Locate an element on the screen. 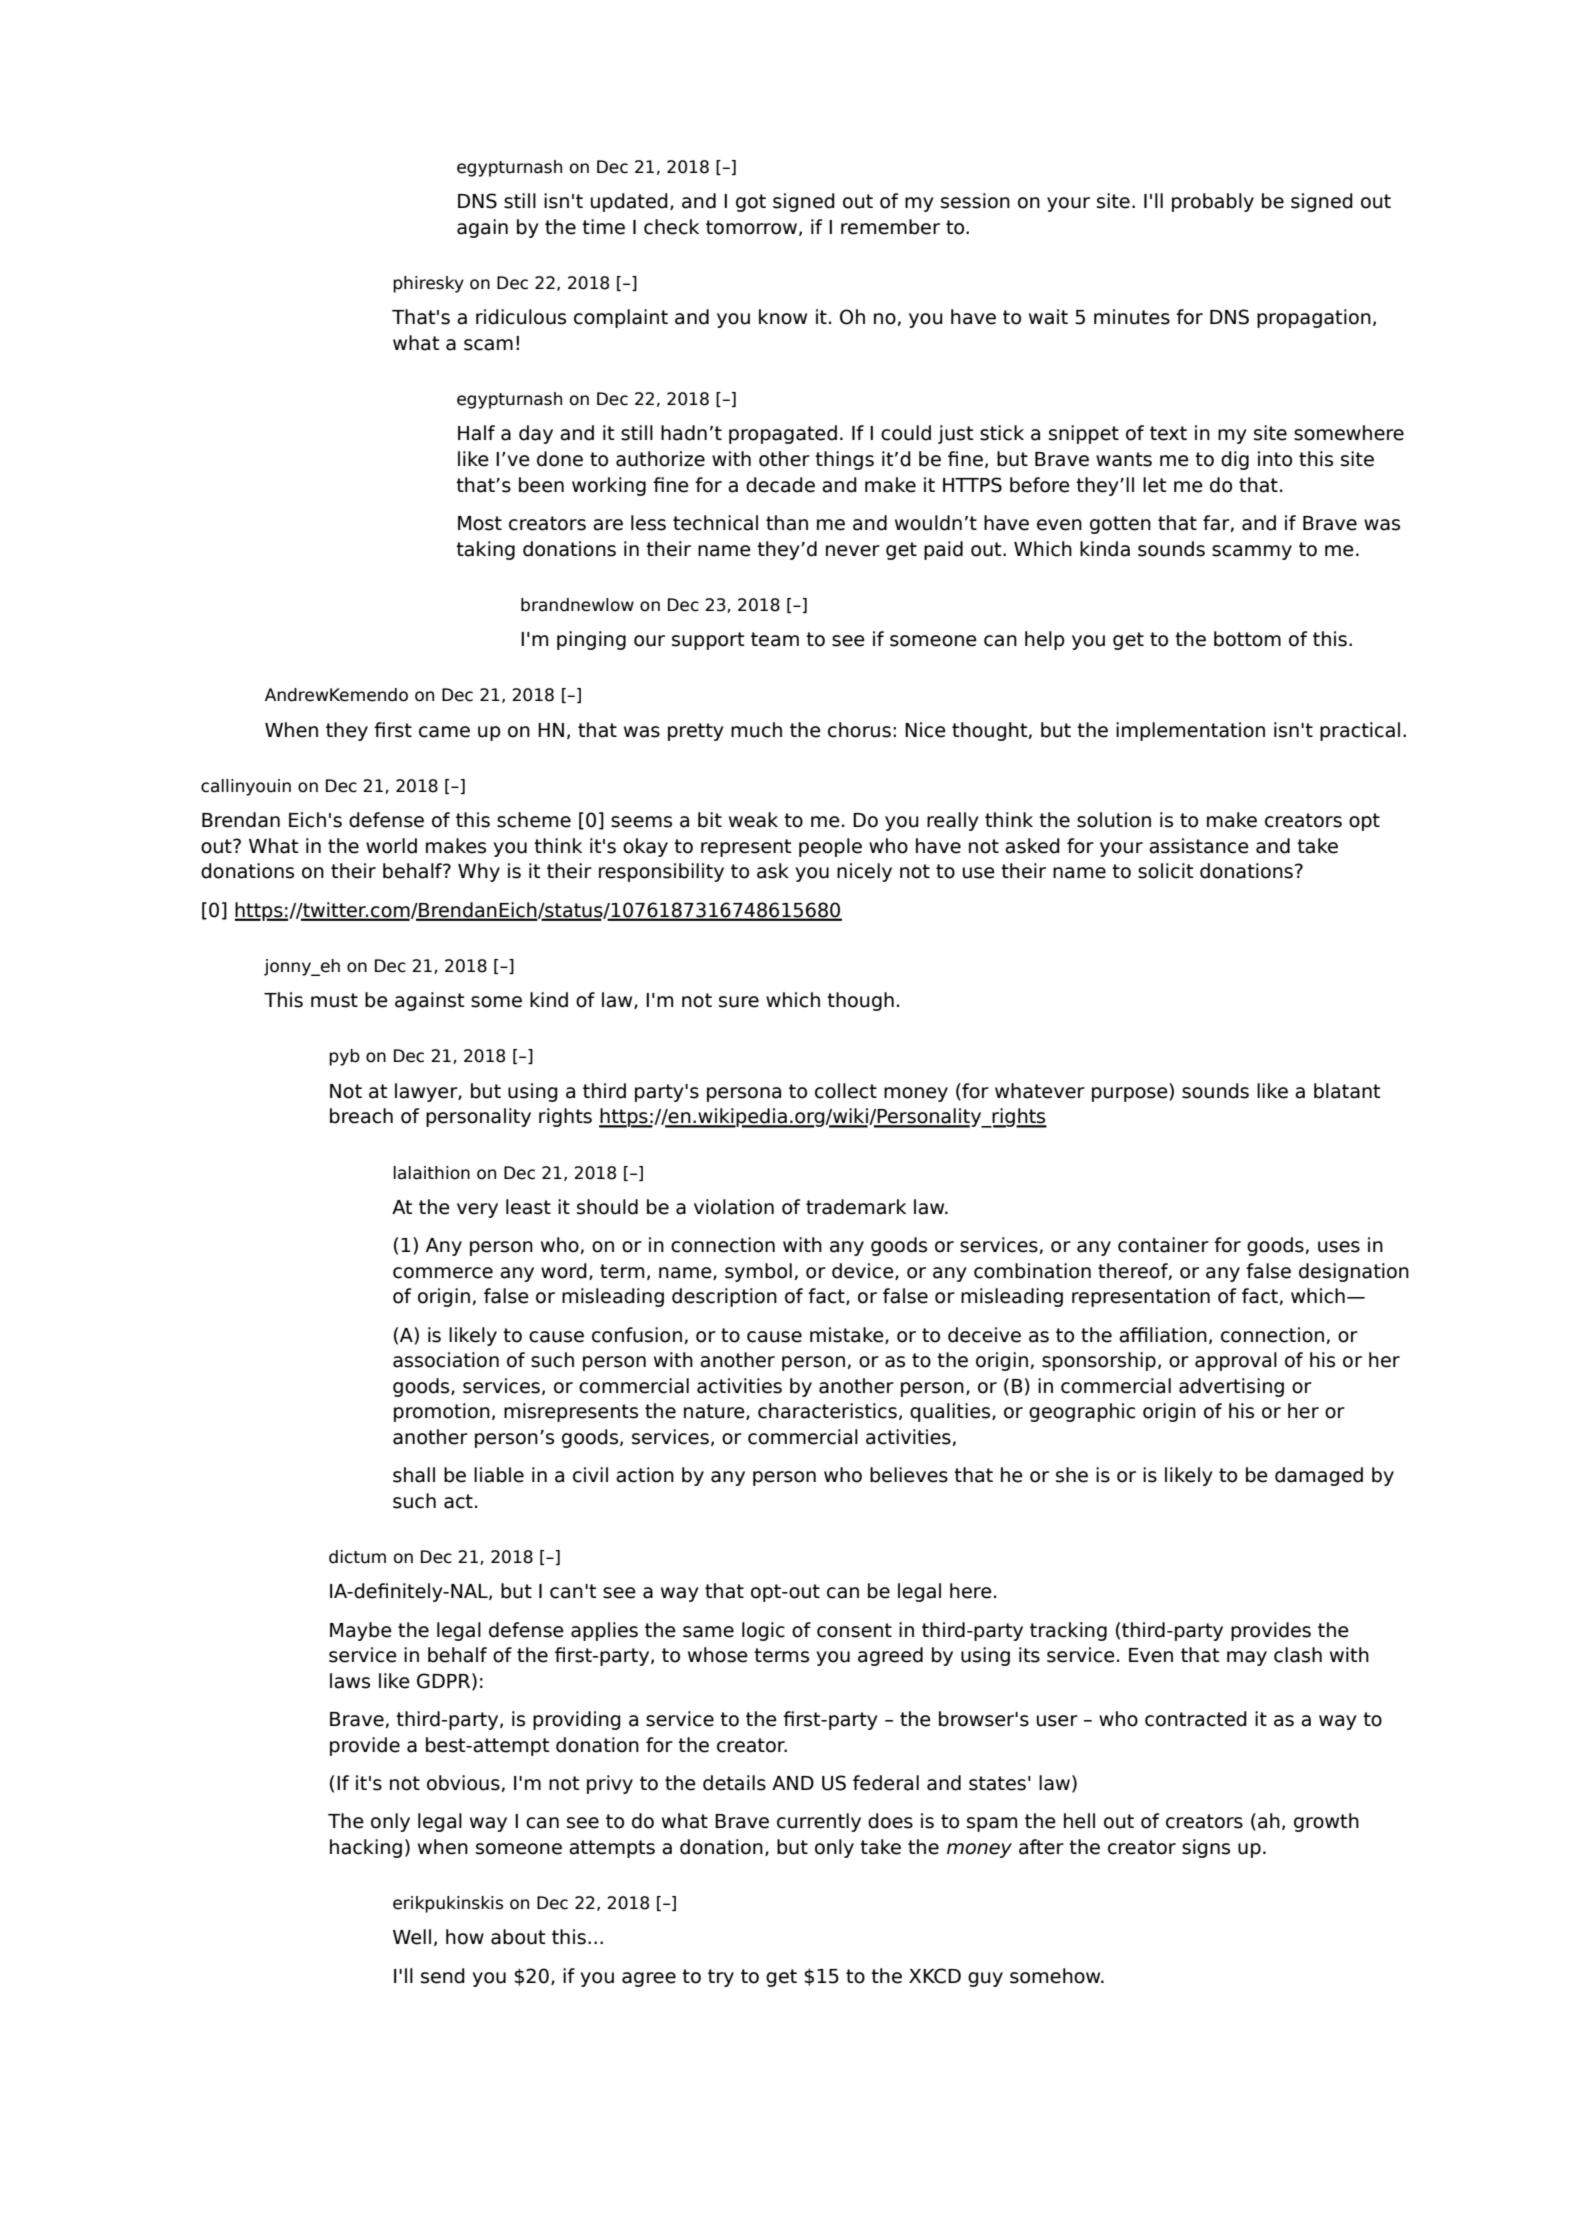 The image size is (1579, 2232). people is located at coordinates (830, 847).
